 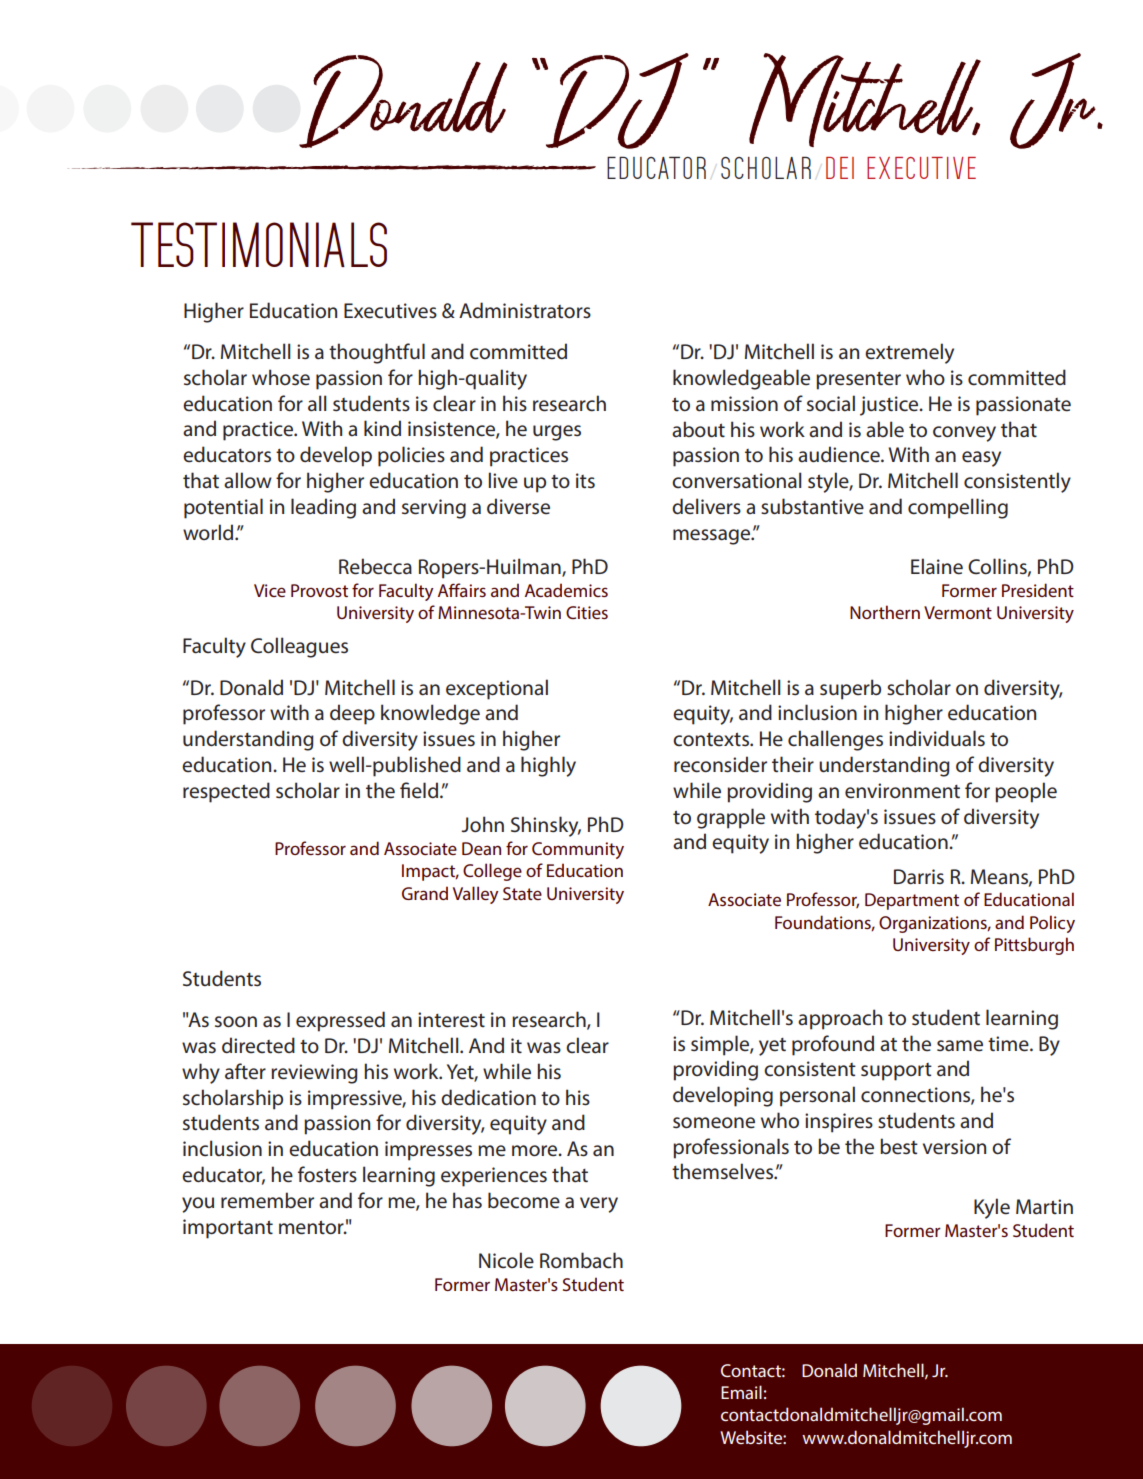 I want to click on fosters, so click(x=327, y=1174).
